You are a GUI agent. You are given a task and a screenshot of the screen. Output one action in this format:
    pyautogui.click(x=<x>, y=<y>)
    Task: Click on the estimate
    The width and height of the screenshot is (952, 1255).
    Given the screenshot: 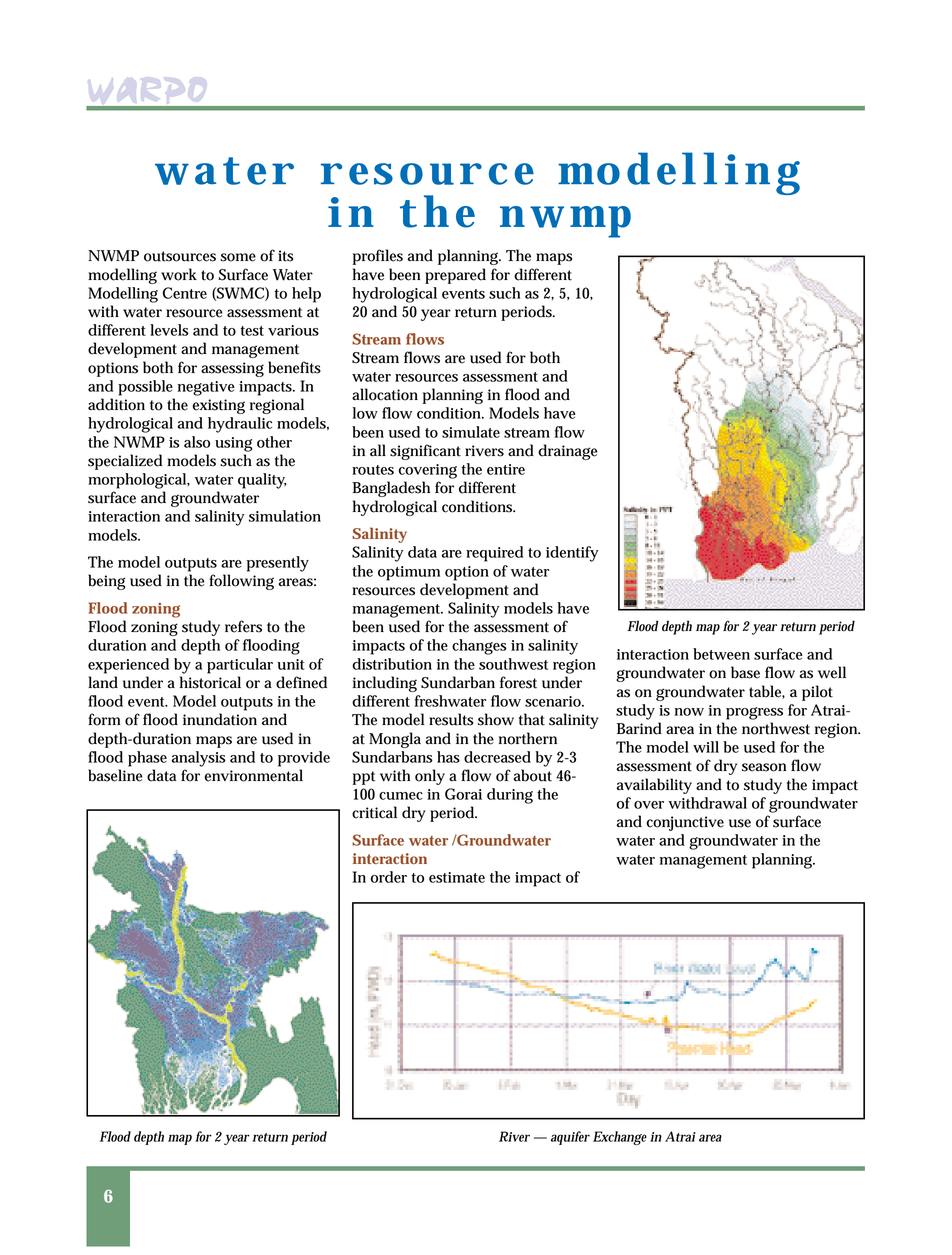 What is the action you would take?
    pyautogui.click(x=457, y=877)
